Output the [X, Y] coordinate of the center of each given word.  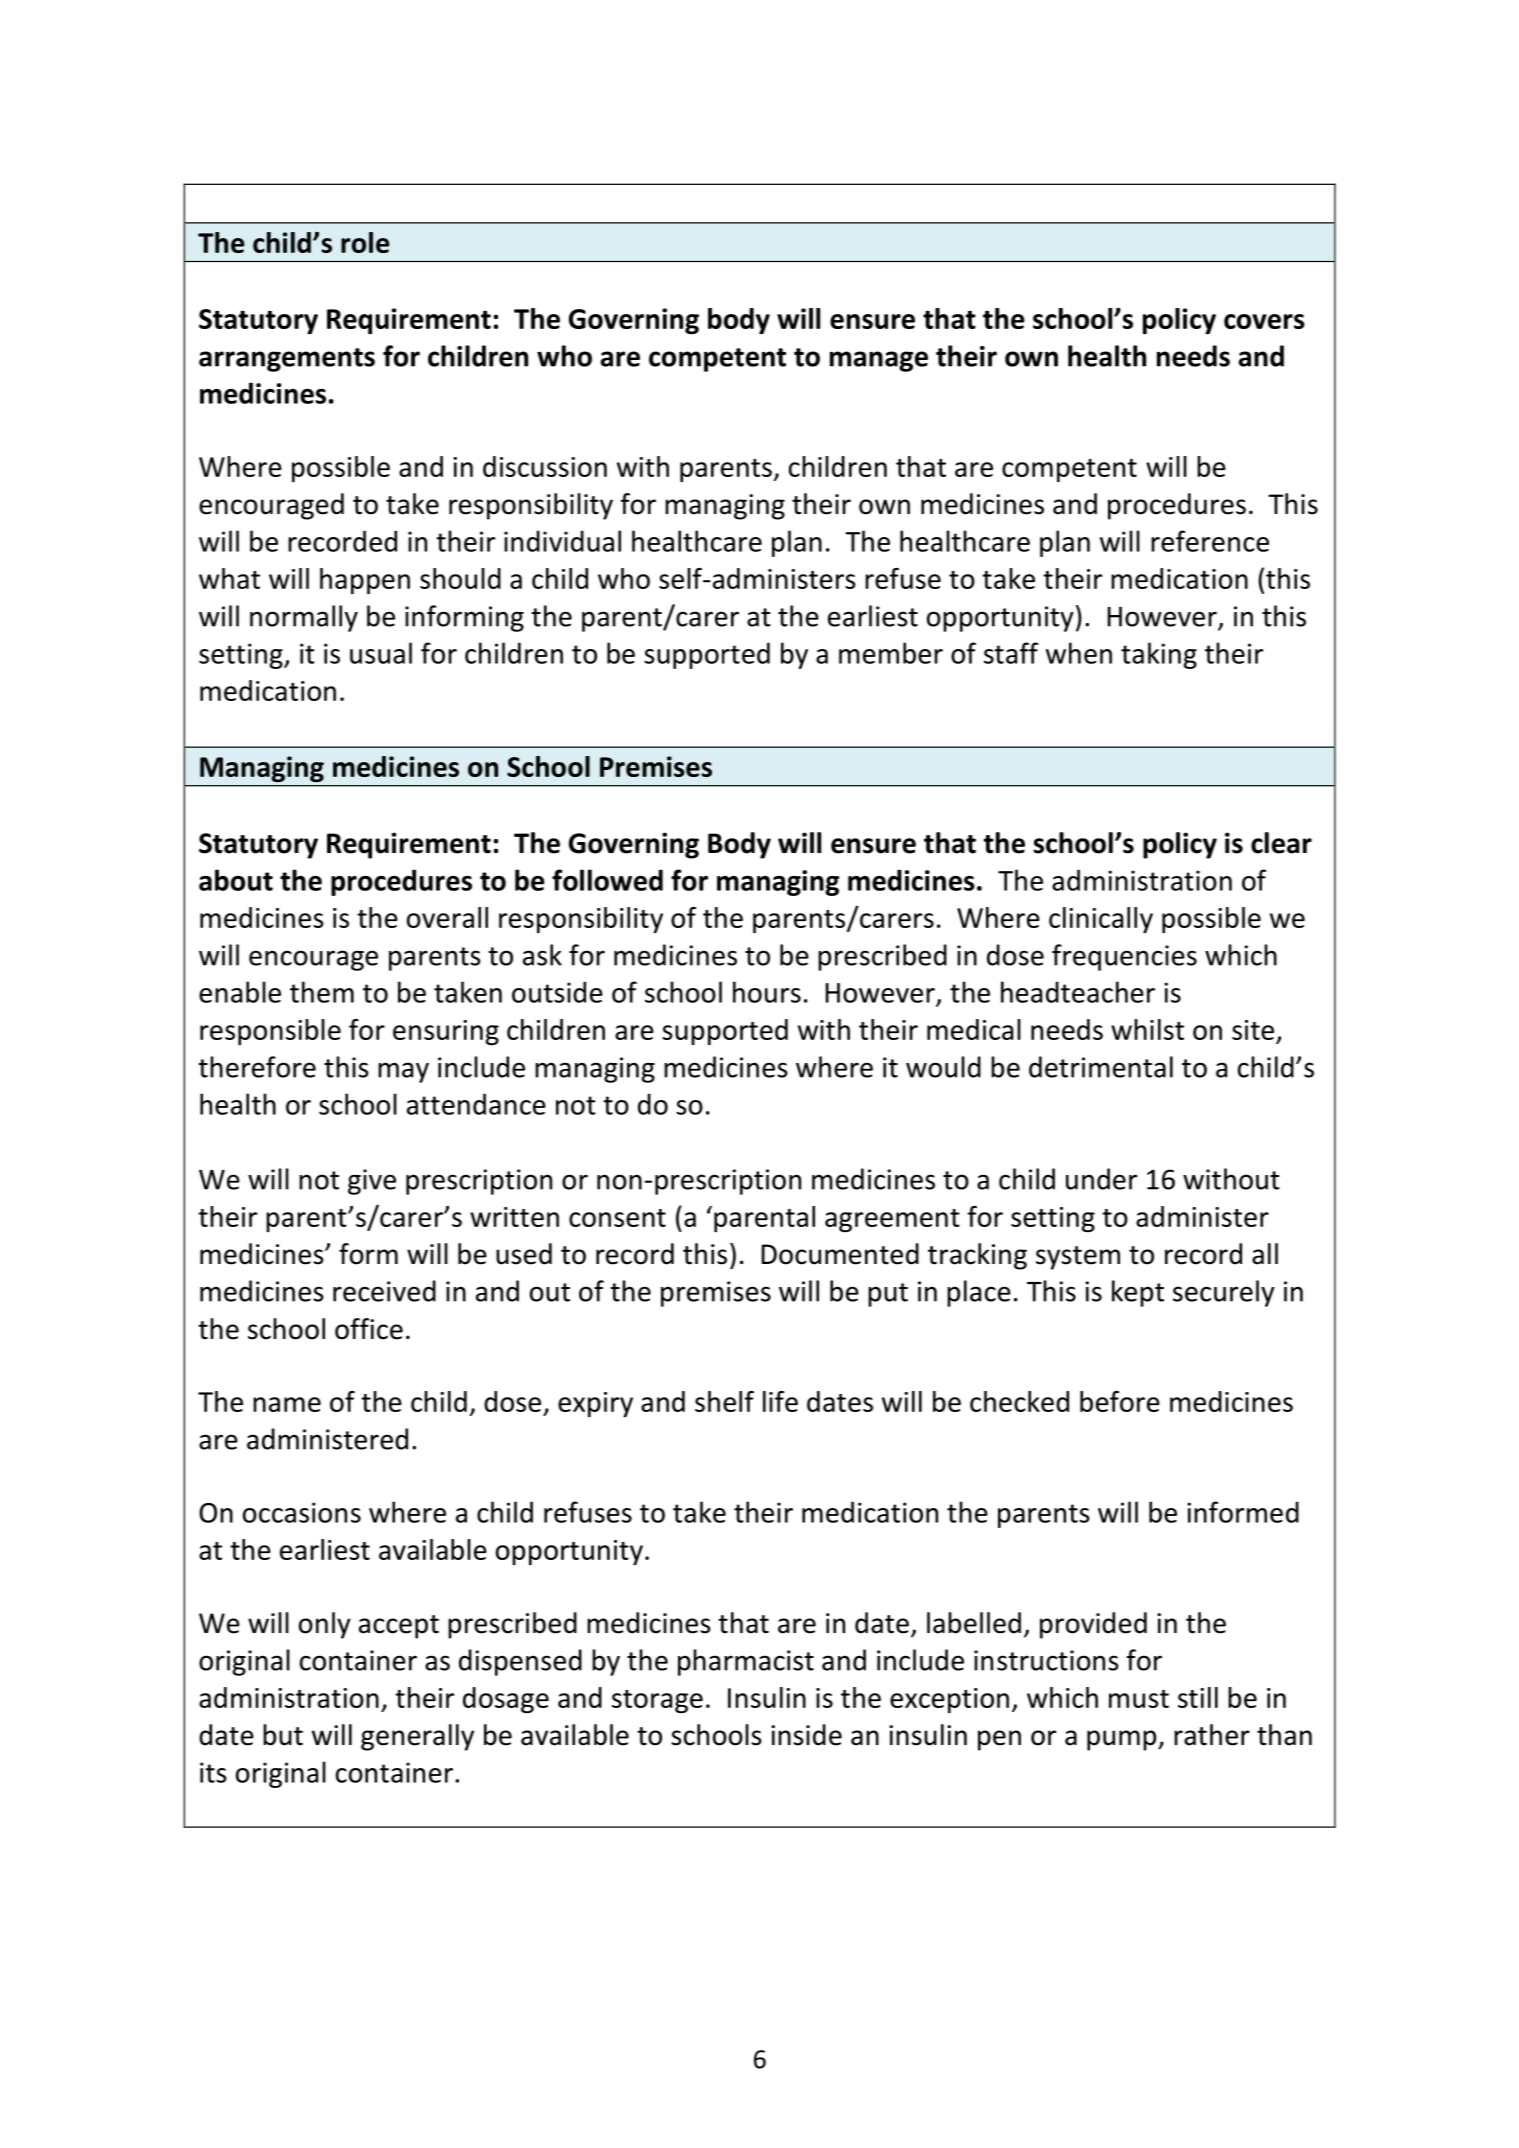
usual [381, 653]
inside [806, 1735]
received [384, 1291]
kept [1138, 1293]
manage [879, 361]
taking [1159, 655]
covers [1264, 321]
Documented [840, 1254]
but [283, 1735]
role [365, 242]
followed [607, 880]
